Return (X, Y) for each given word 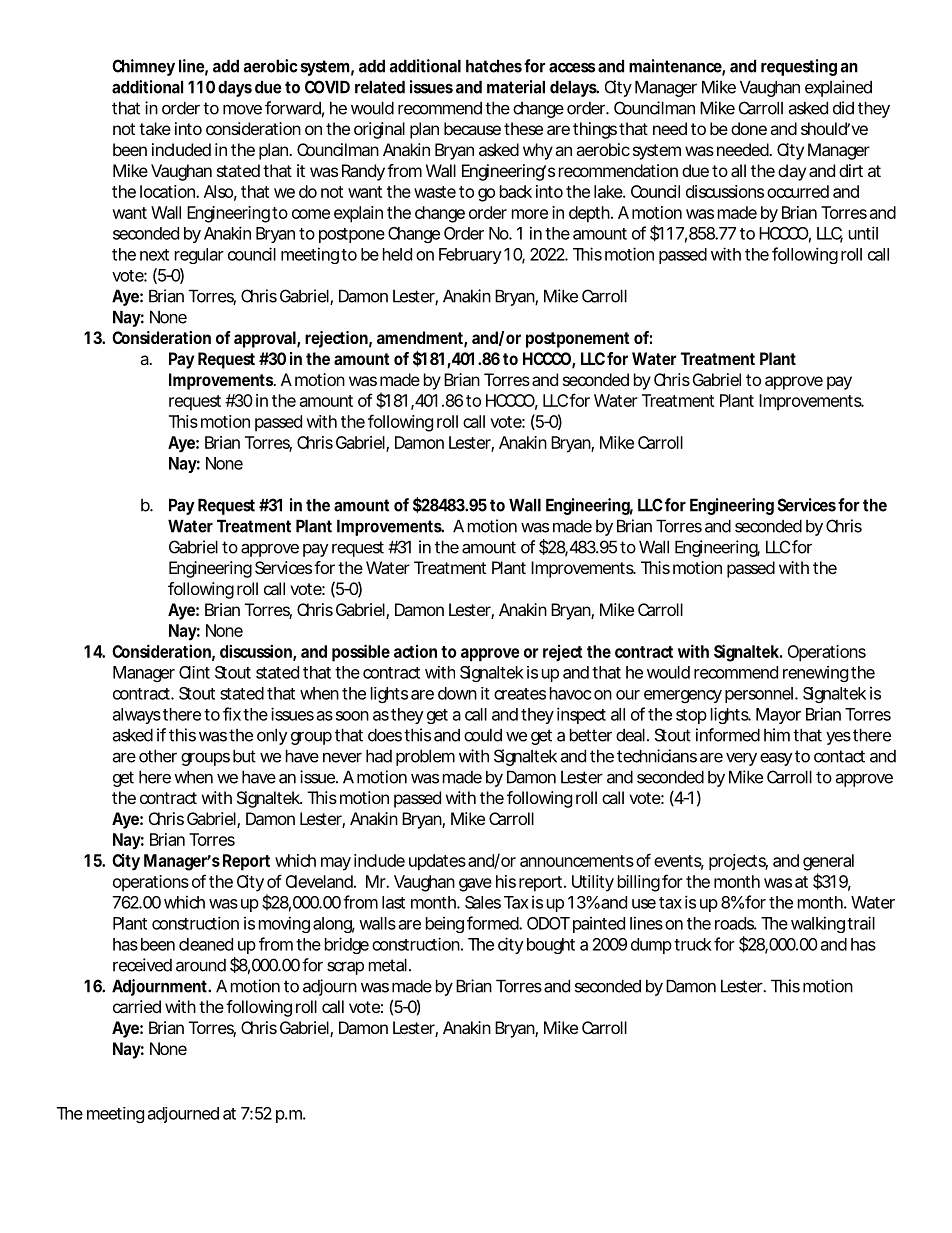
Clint (194, 672)
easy (776, 759)
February (470, 256)
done (749, 128)
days (235, 88)
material (516, 87)
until (863, 233)
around (201, 965)
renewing (815, 674)
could (483, 735)
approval (266, 339)
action (415, 651)
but (244, 756)
